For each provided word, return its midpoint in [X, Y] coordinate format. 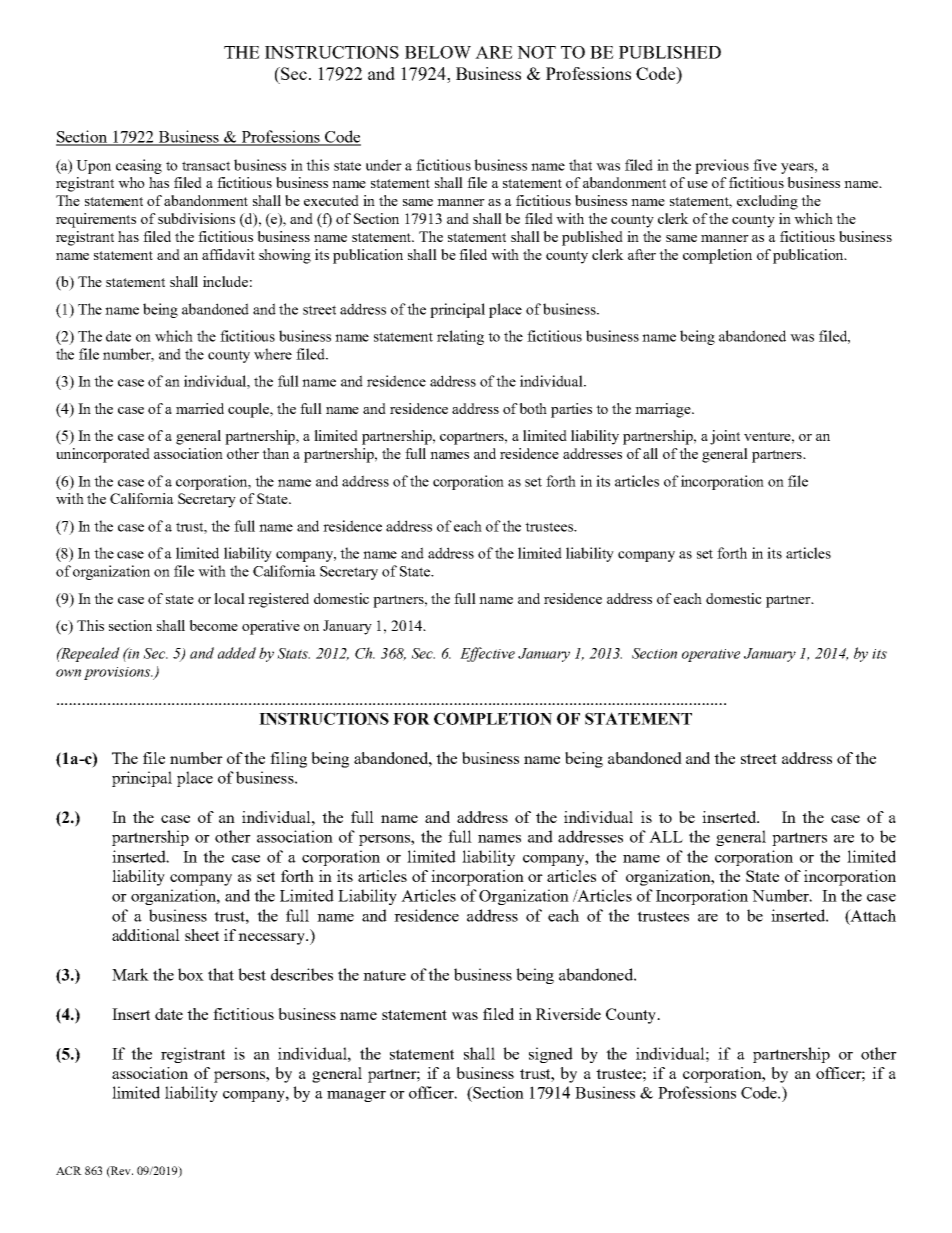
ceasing [139, 166]
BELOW [438, 52]
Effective [487, 654]
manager [356, 1096]
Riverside [568, 1014]
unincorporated [103, 455]
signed [551, 1055]
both [533, 408]
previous [722, 166]
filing [288, 760]
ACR [69, 1170]
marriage [664, 410]
